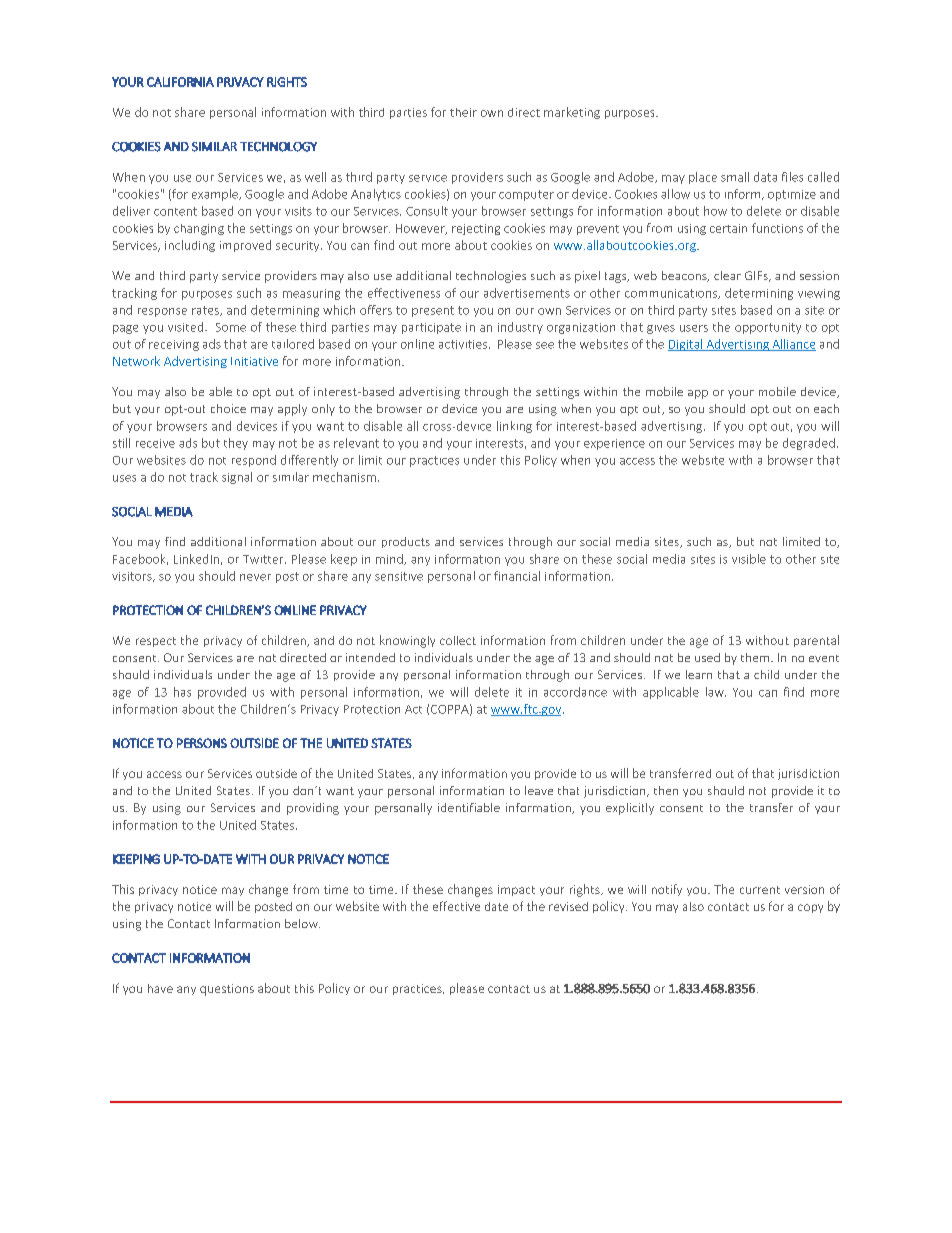 Image resolution: width=952 pixels, height=1233 pixels. What do you see at coordinates (810, 908) in the screenshot?
I see `copy` at bounding box center [810, 908].
